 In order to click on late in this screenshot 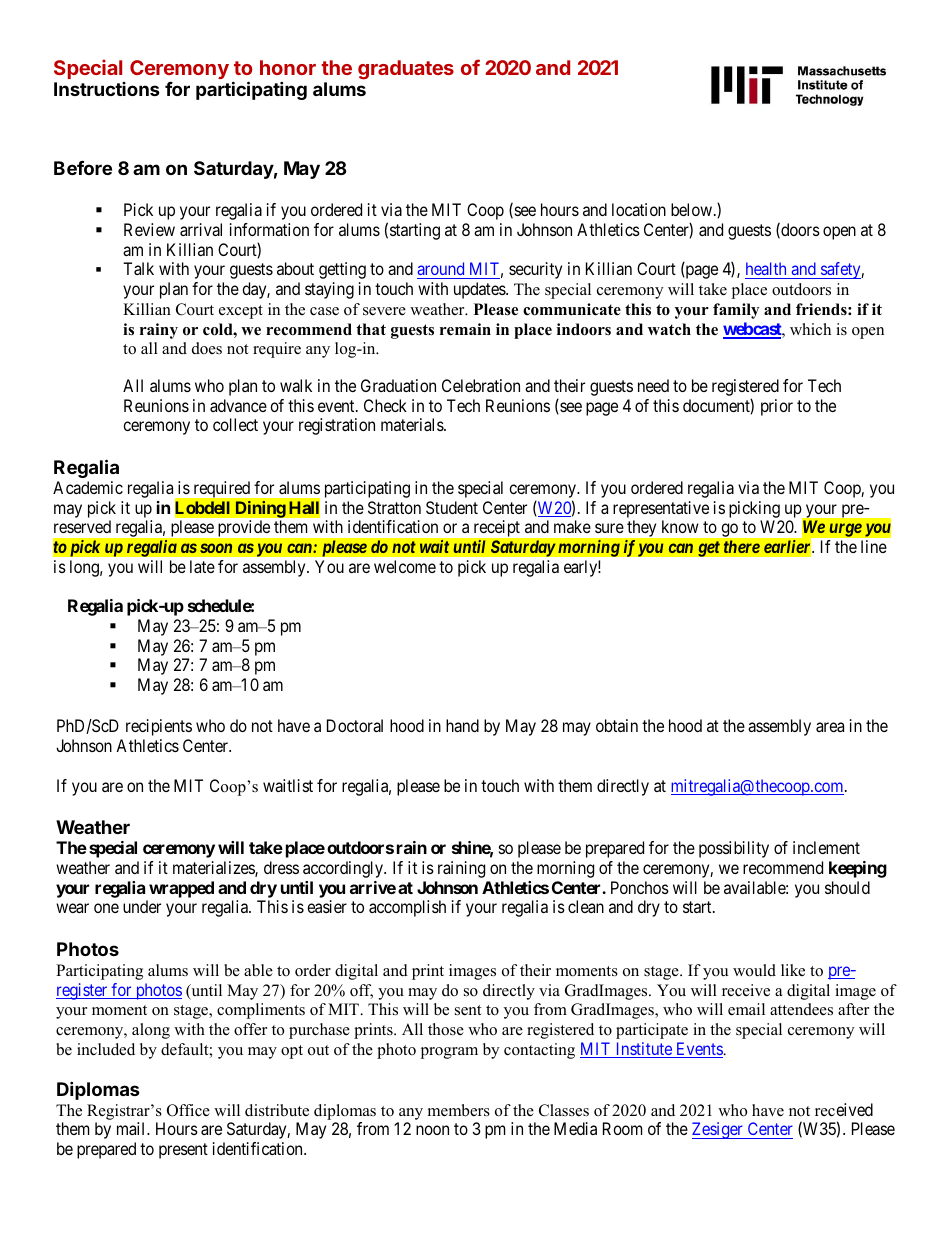, I will do `click(202, 566)`.
